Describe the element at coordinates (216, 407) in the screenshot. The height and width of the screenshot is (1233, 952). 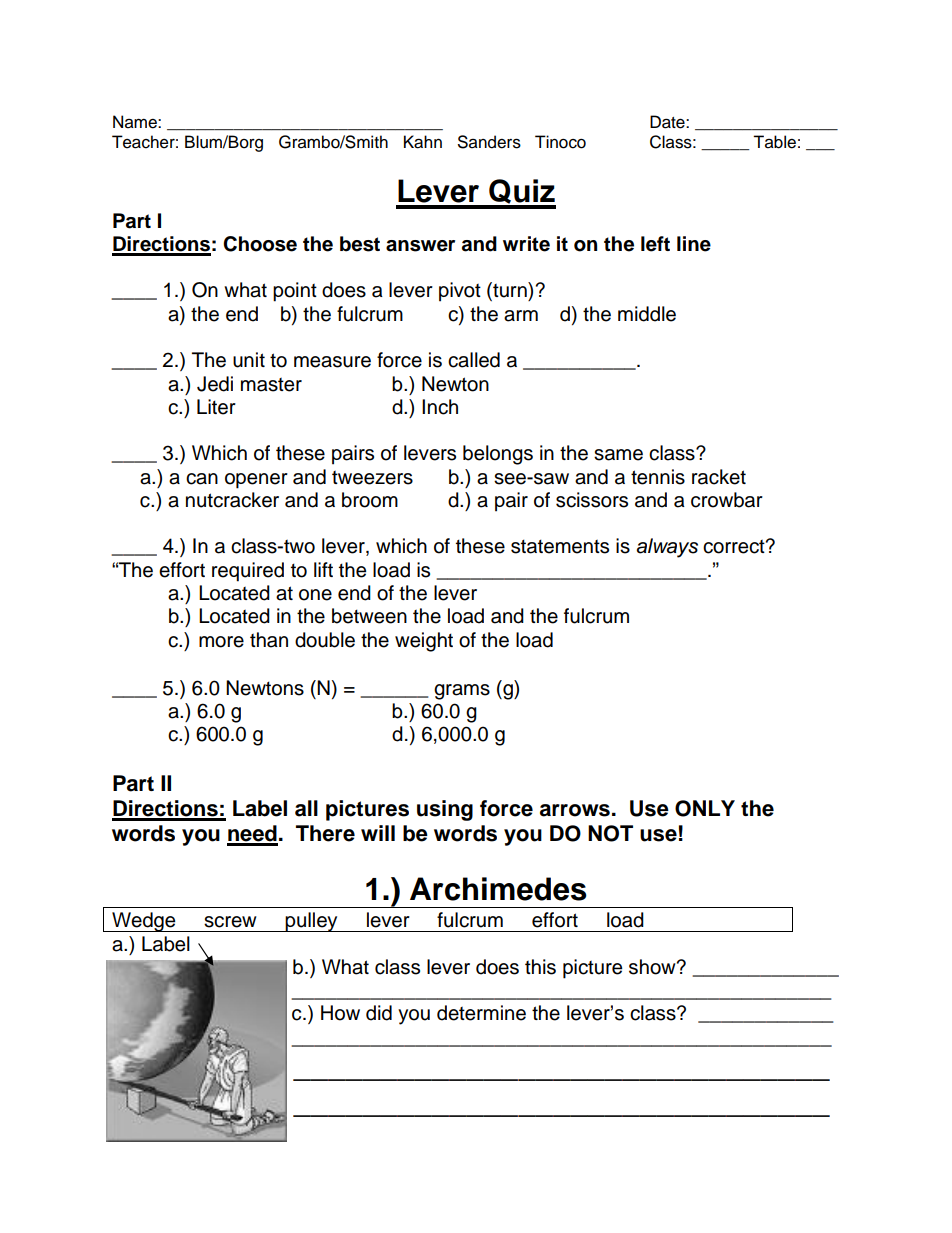
I see `Liter` at that location.
